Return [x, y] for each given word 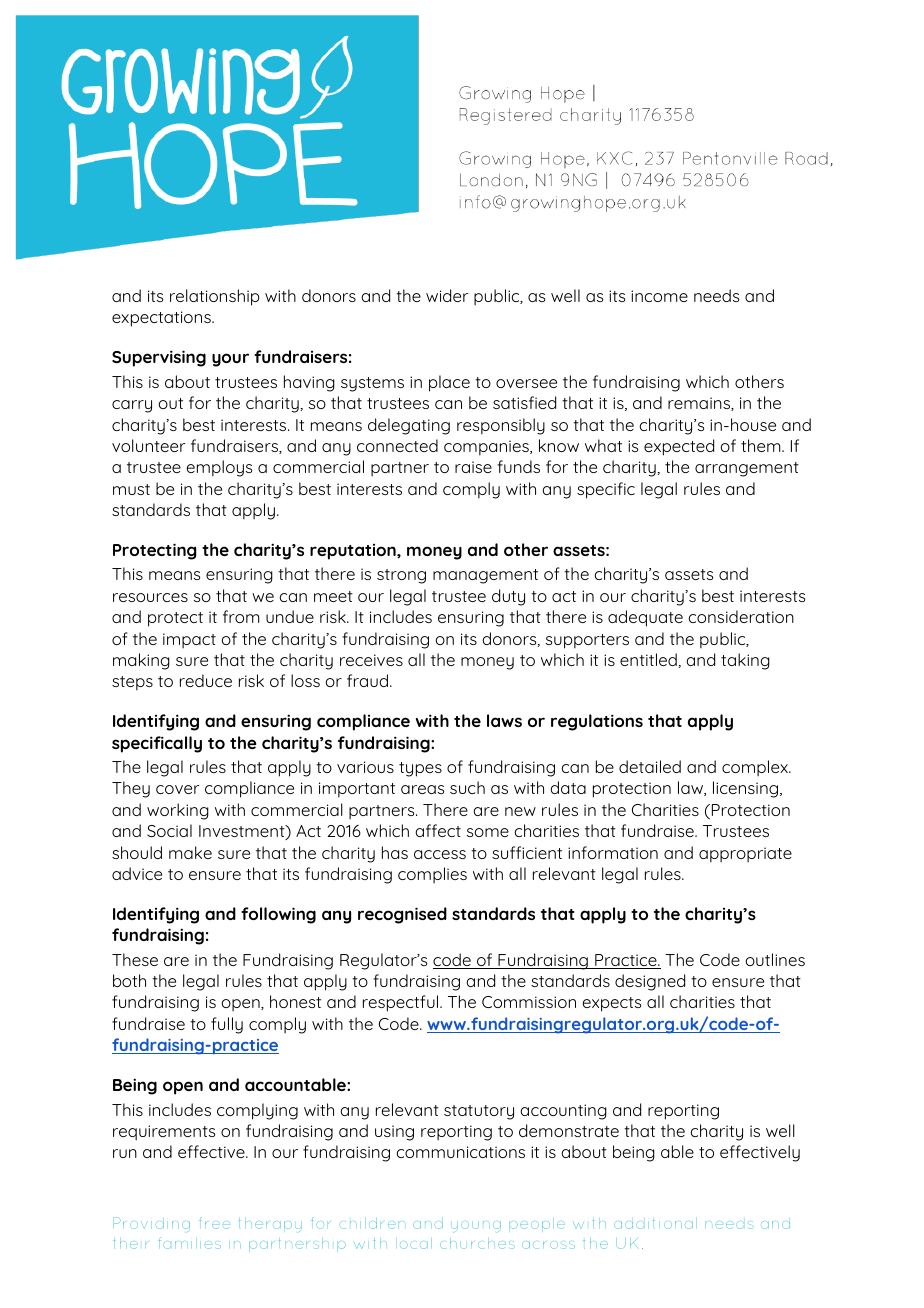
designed [650, 982]
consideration [741, 616]
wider [447, 295]
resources [150, 597]
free [214, 1223]
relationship [215, 297]
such [467, 787]
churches [477, 1245]
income [659, 296]
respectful [402, 1003]
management [485, 576]
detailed [650, 766]
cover [177, 789]
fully [227, 1025]
